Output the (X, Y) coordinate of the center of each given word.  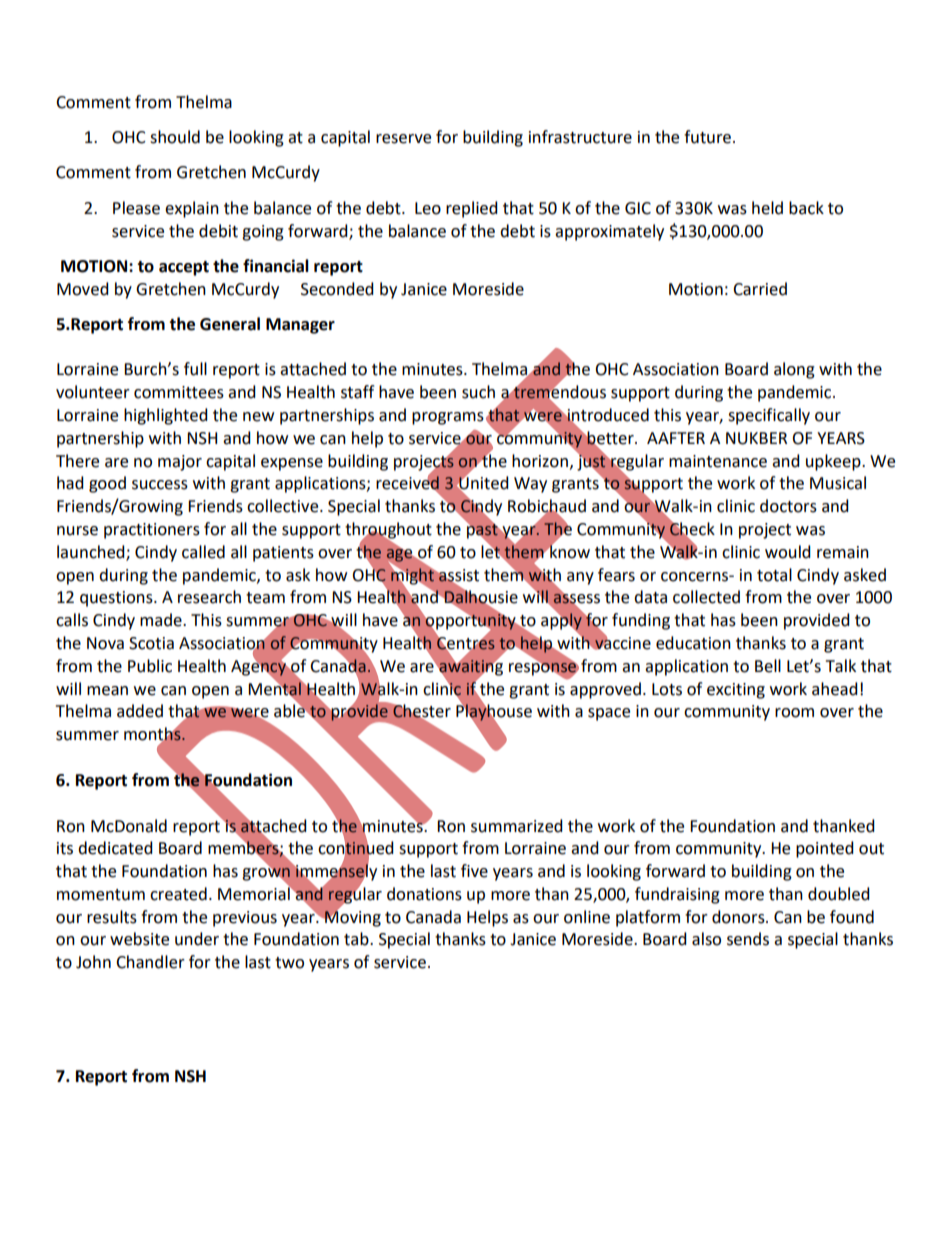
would (788, 552)
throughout (388, 531)
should (175, 137)
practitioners (152, 531)
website (139, 939)
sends (748, 939)
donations (424, 894)
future (707, 137)
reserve (403, 139)
